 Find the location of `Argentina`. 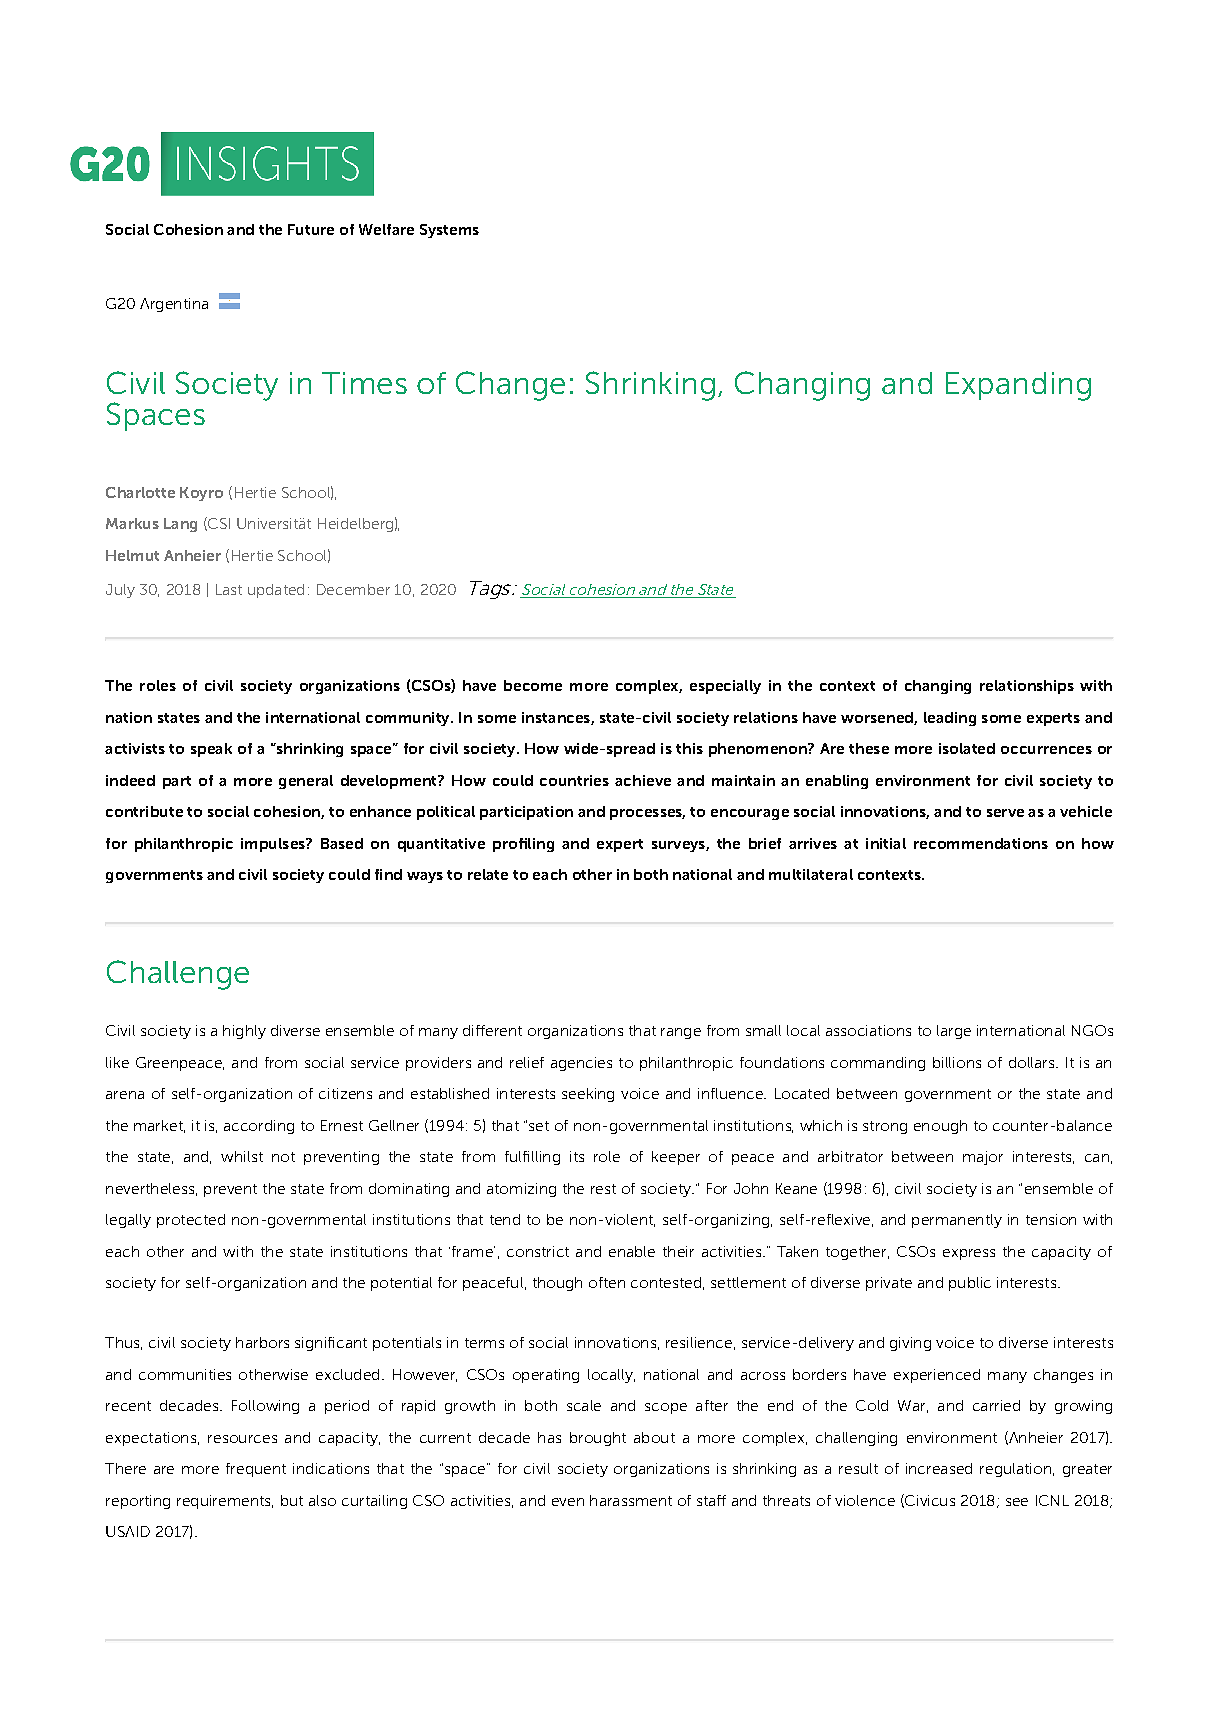

Argentina is located at coordinates (174, 305).
